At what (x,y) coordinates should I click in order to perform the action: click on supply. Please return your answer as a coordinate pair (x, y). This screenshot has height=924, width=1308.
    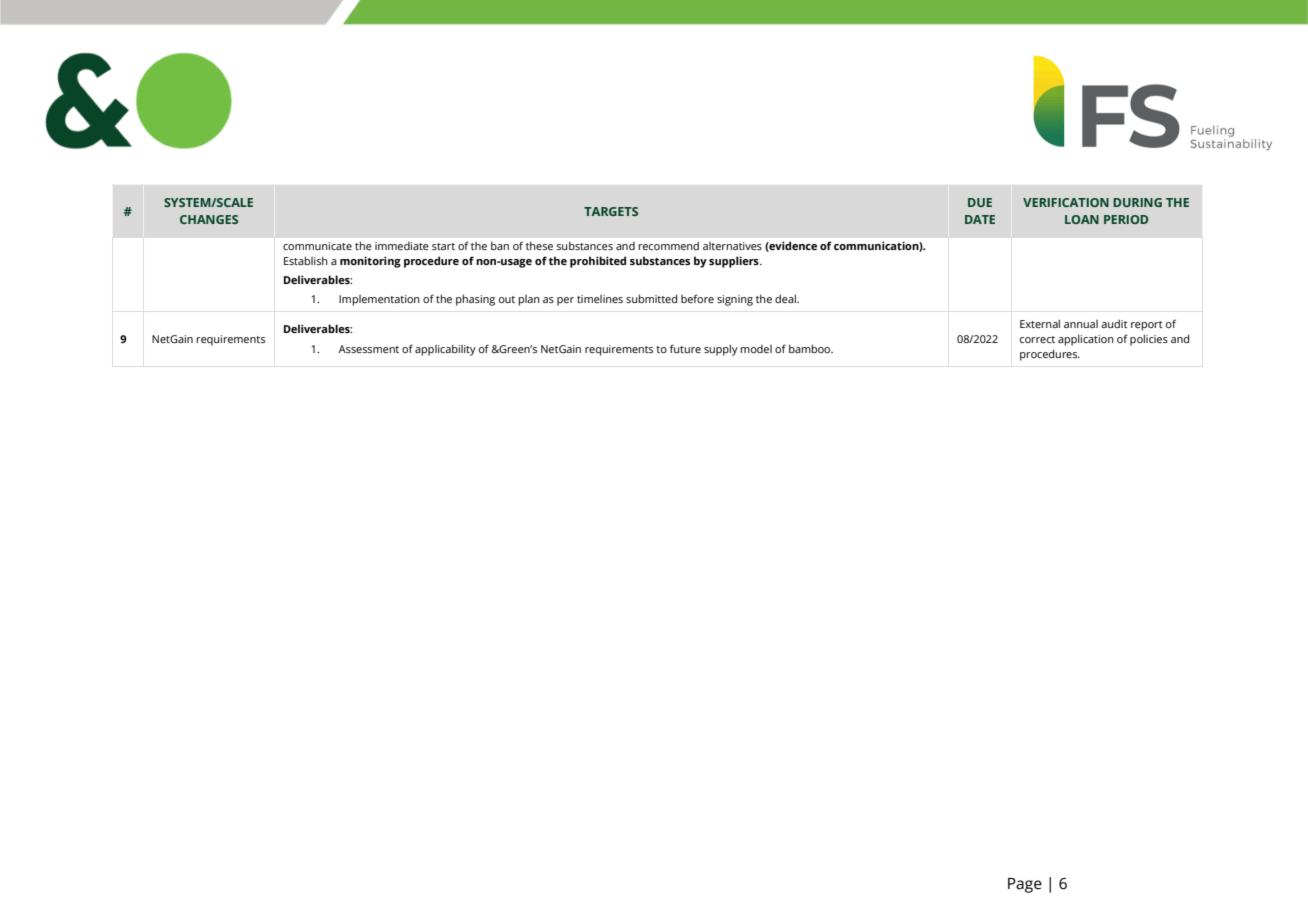
    Looking at the image, I should click on (721, 350).
